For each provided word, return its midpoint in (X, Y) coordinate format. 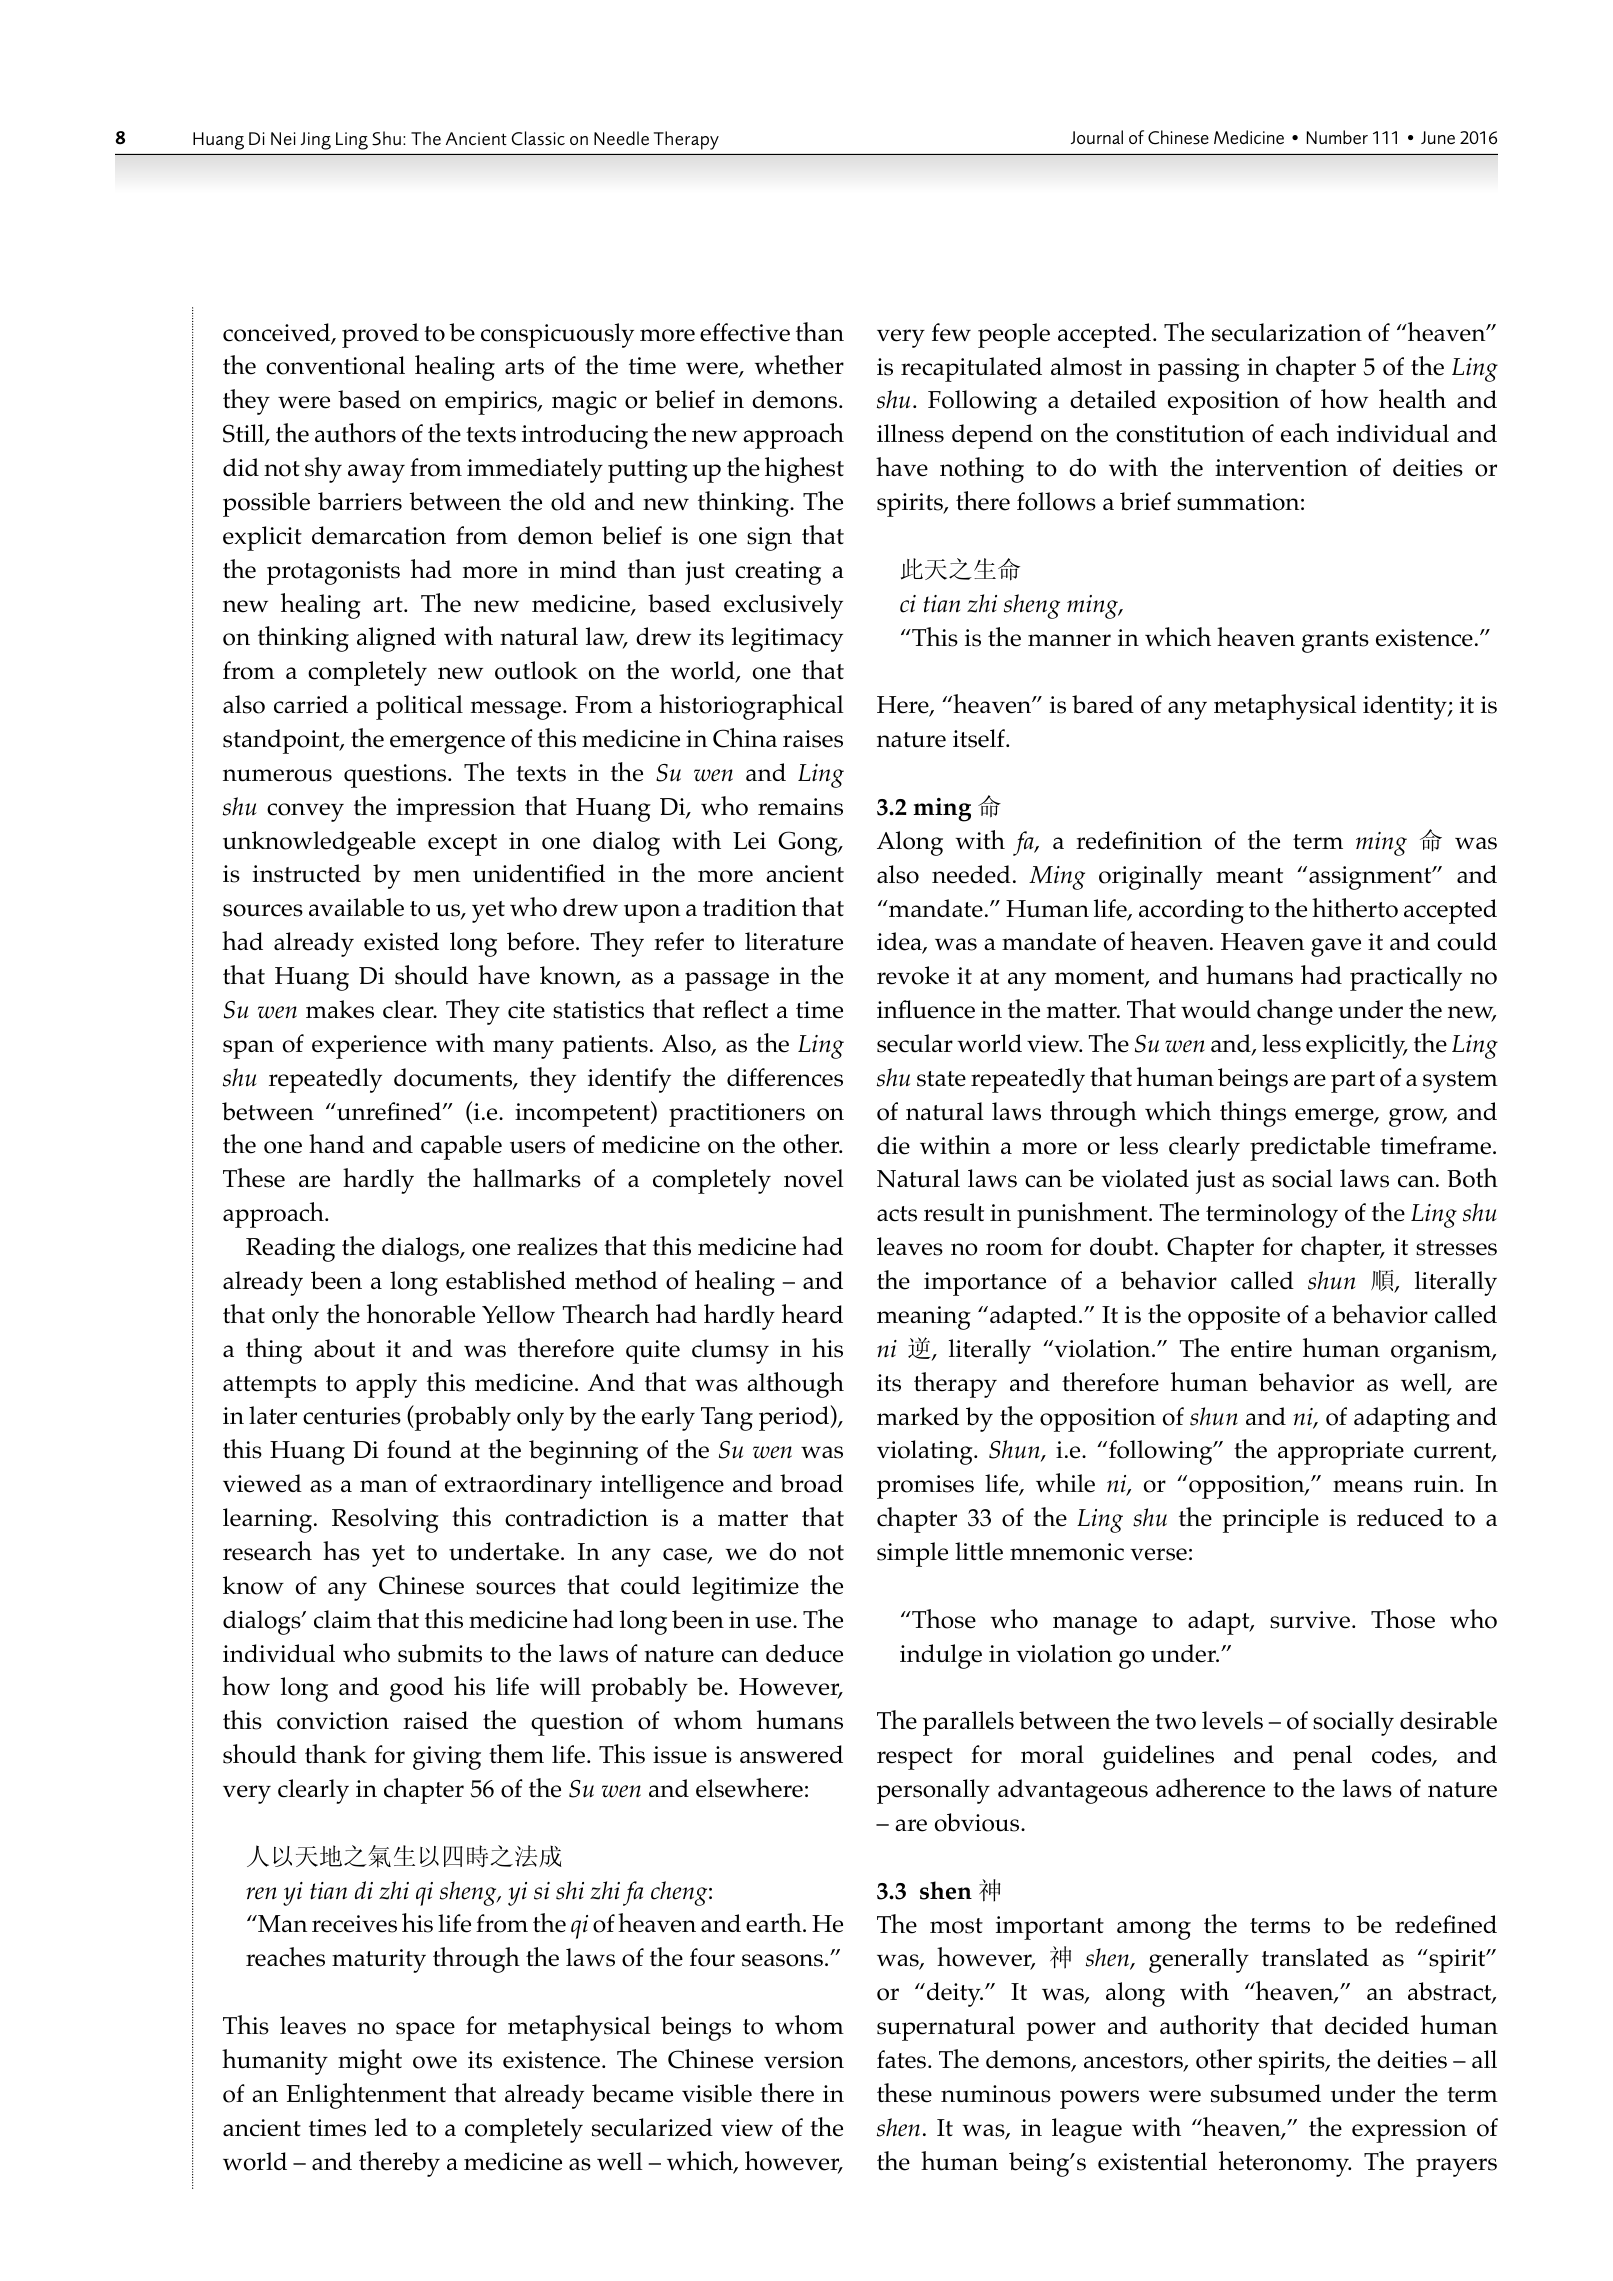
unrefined (389, 1111)
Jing (316, 141)
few (951, 332)
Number (1337, 137)
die (893, 1145)
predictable (1310, 1148)
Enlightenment (366, 2096)
